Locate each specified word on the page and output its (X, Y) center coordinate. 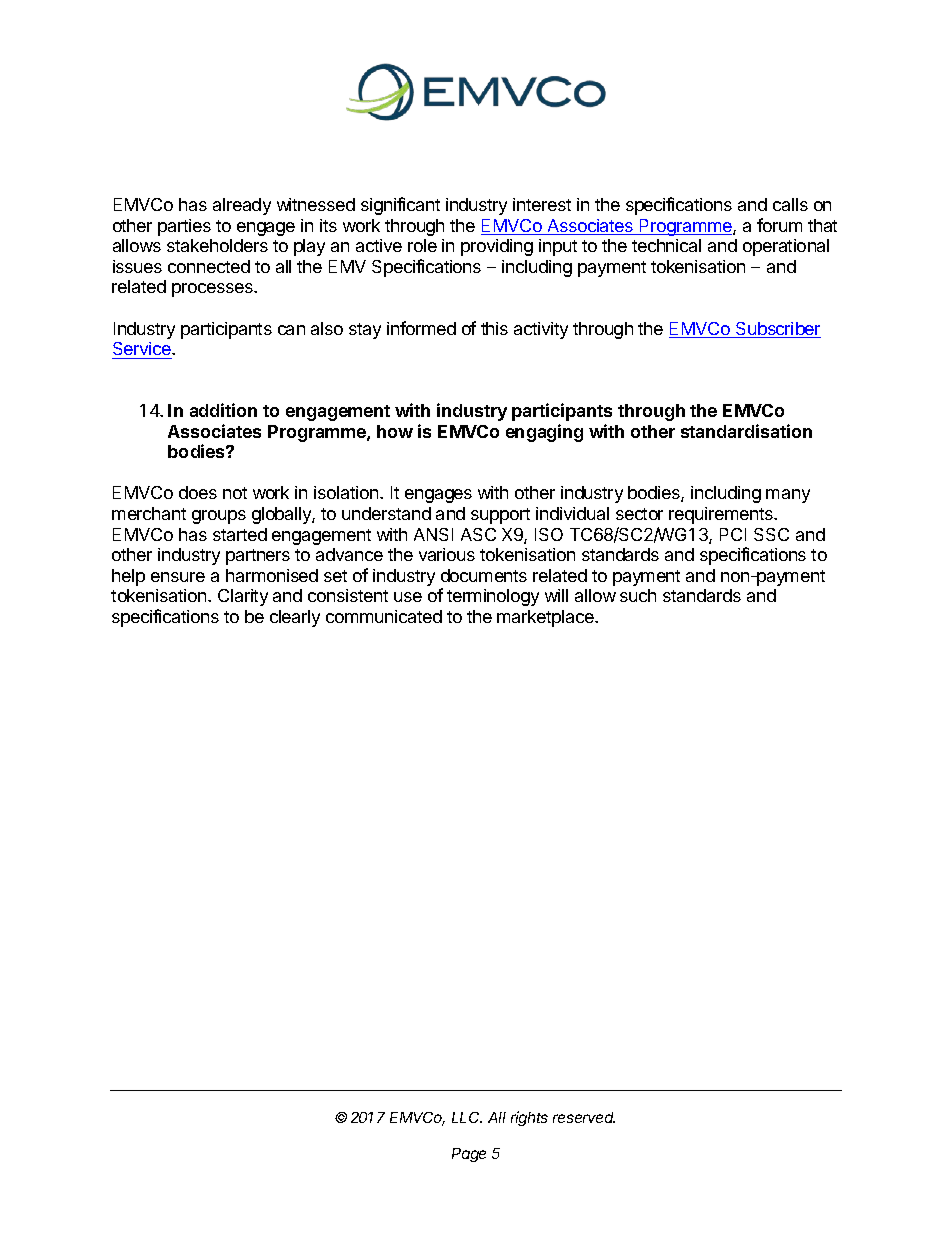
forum (779, 225)
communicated (384, 616)
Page (469, 1155)
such (638, 595)
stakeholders (217, 245)
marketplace (546, 618)
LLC (467, 1117)
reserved (584, 1117)
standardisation (746, 431)
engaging (544, 433)
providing (497, 247)
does (198, 492)
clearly (295, 618)
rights (529, 1118)
